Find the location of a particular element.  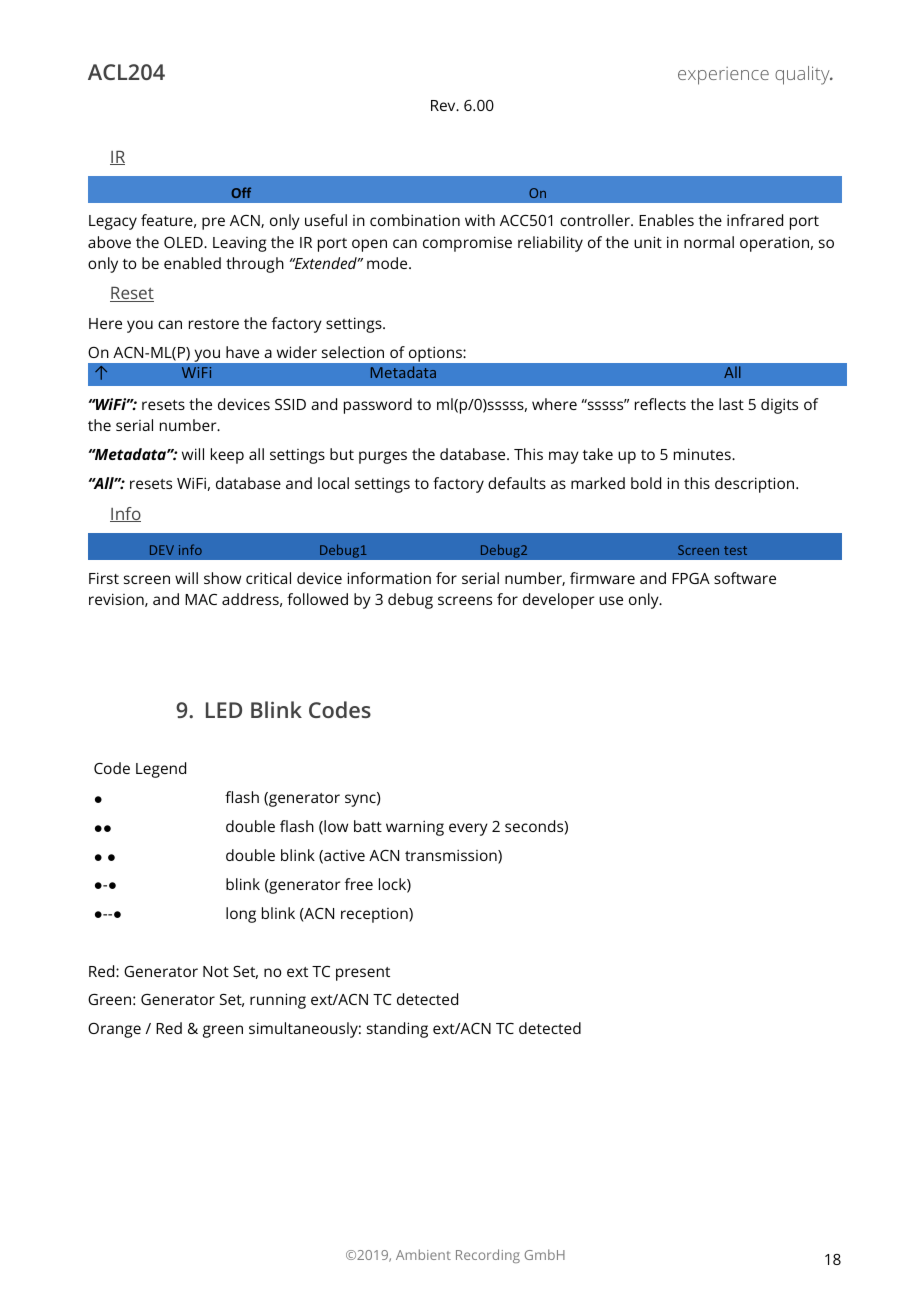

developer is located at coordinates (558, 601).
